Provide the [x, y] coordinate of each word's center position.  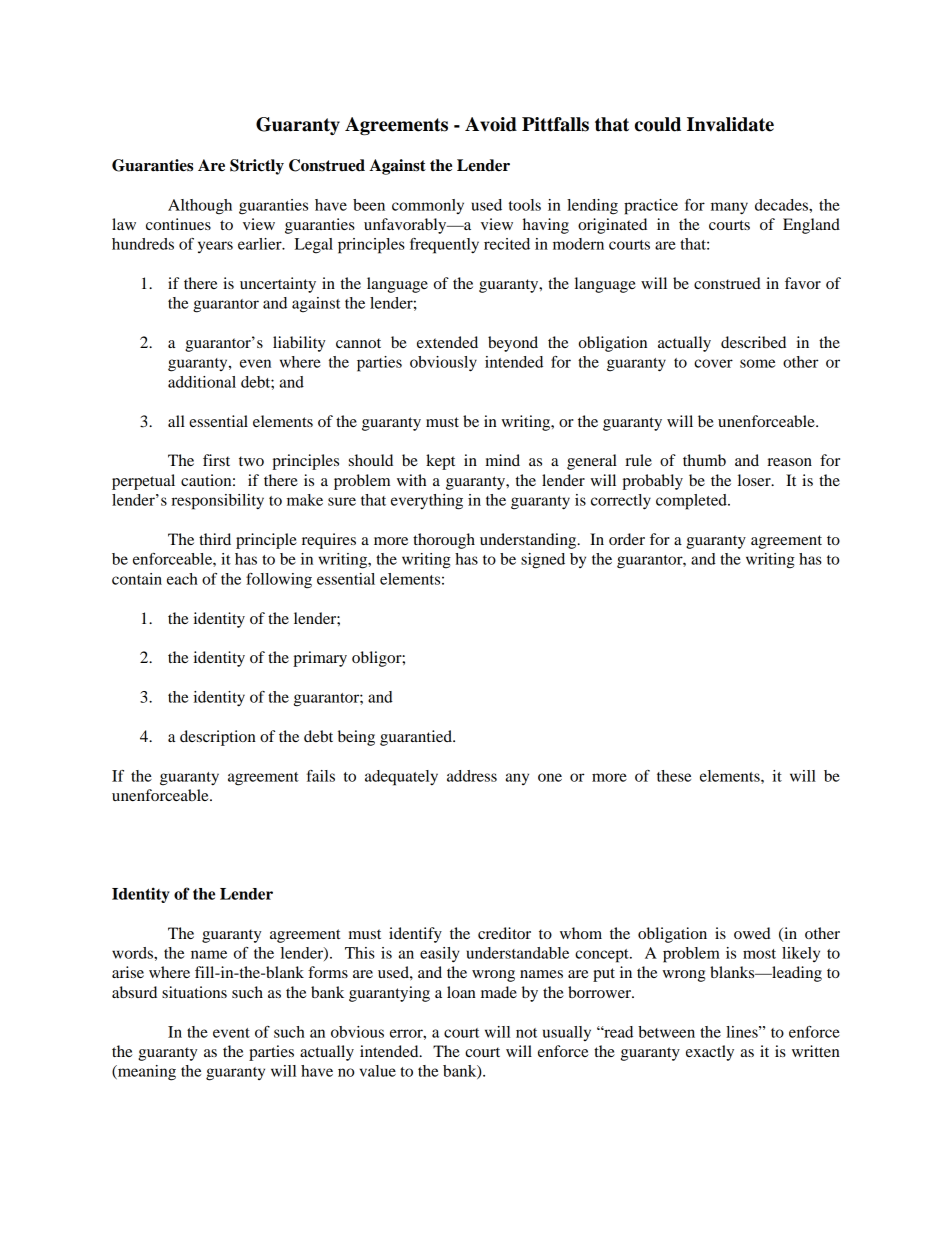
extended [447, 342]
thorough [444, 541]
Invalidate [730, 124]
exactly [710, 1053]
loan [461, 992]
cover [713, 363]
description [218, 738]
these [674, 776]
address [472, 776]
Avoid [491, 124]
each [182, 579]
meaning [146, 1073]
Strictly [257, 167]
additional [202, 382]
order [627, 539]
